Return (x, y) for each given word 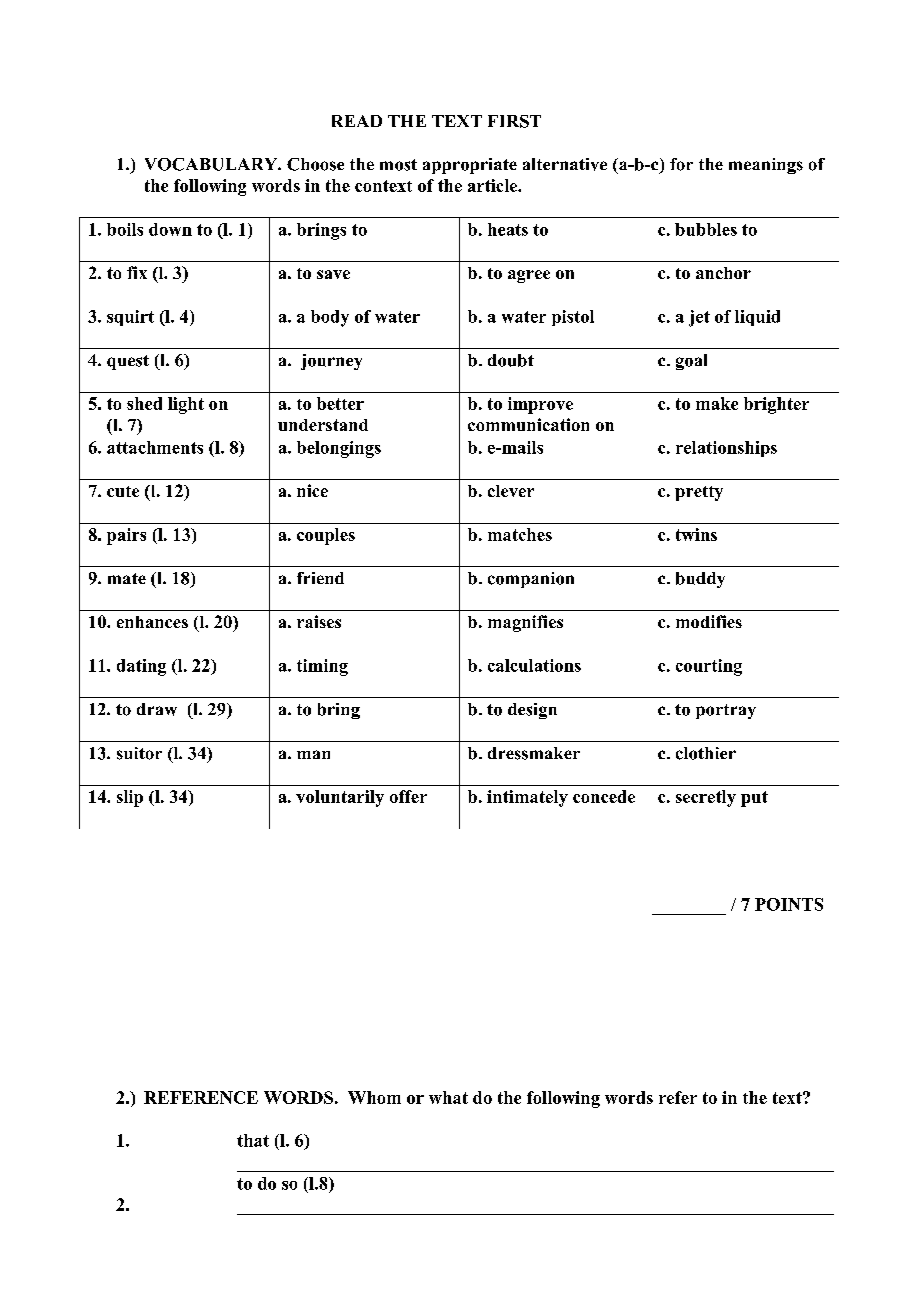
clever (511, 491)
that (253, 1140)
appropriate (470, 166)
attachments (155, 447)
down (170, 229)
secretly (706, 798)
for (681, 164)
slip (130, 798)
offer (408, 796)
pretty (699, 493)
